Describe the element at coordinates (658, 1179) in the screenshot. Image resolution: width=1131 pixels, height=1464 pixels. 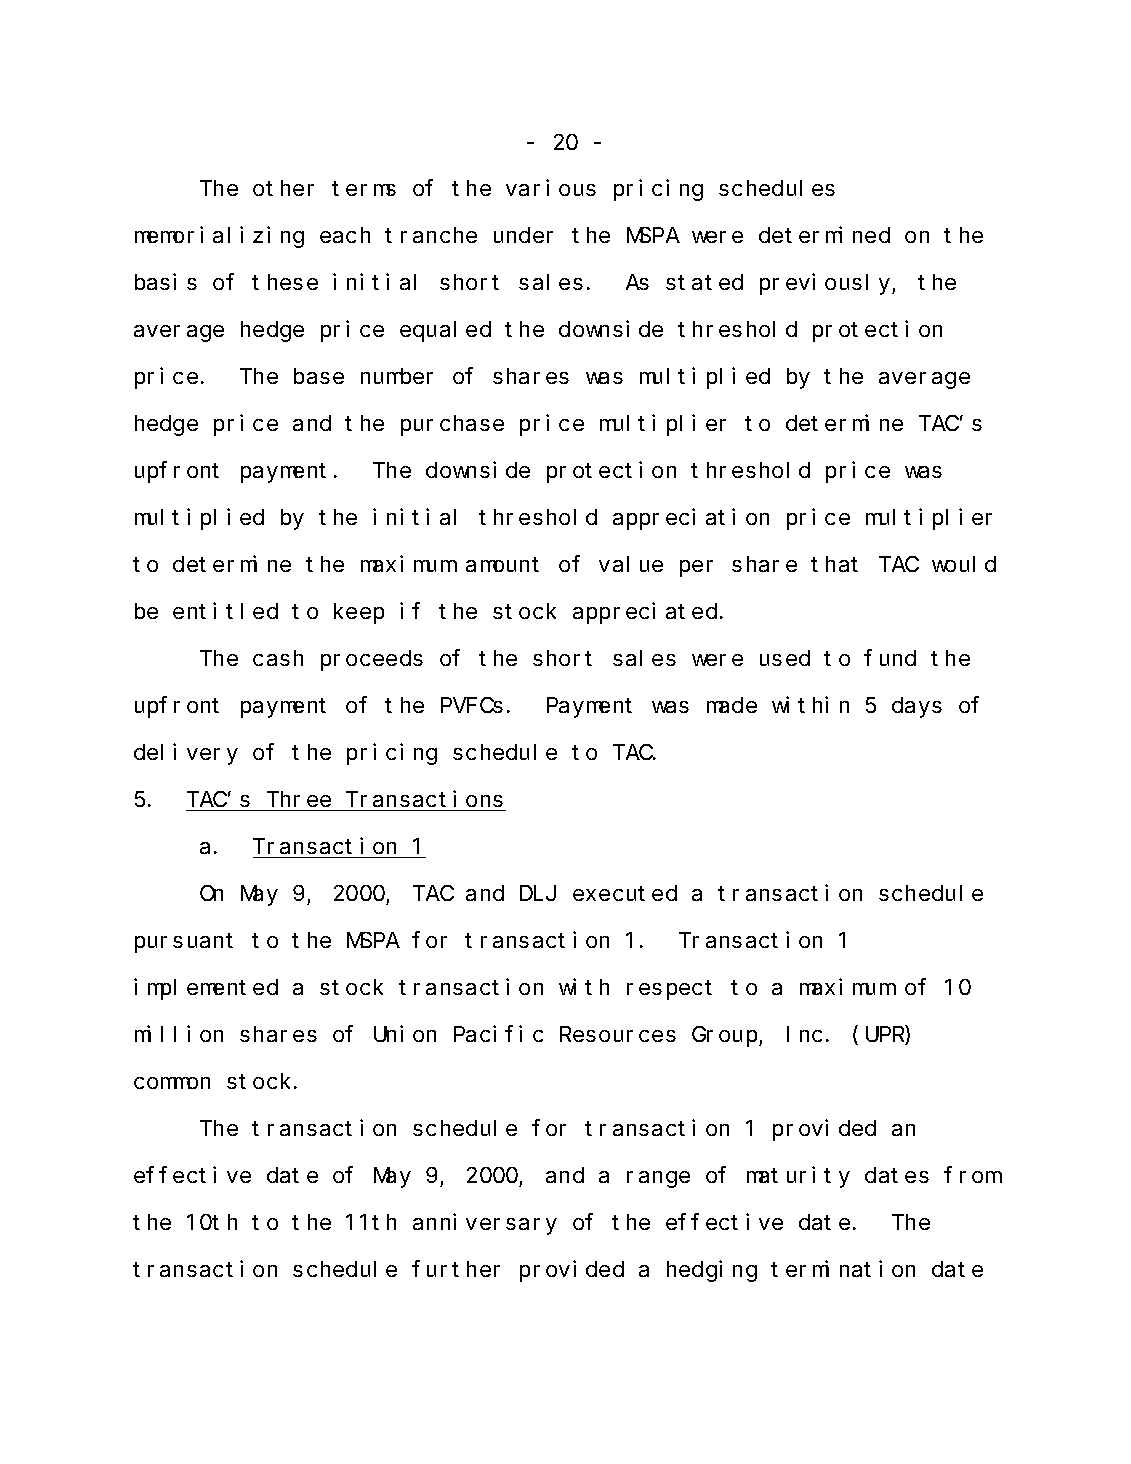
I see `range` at that location.
